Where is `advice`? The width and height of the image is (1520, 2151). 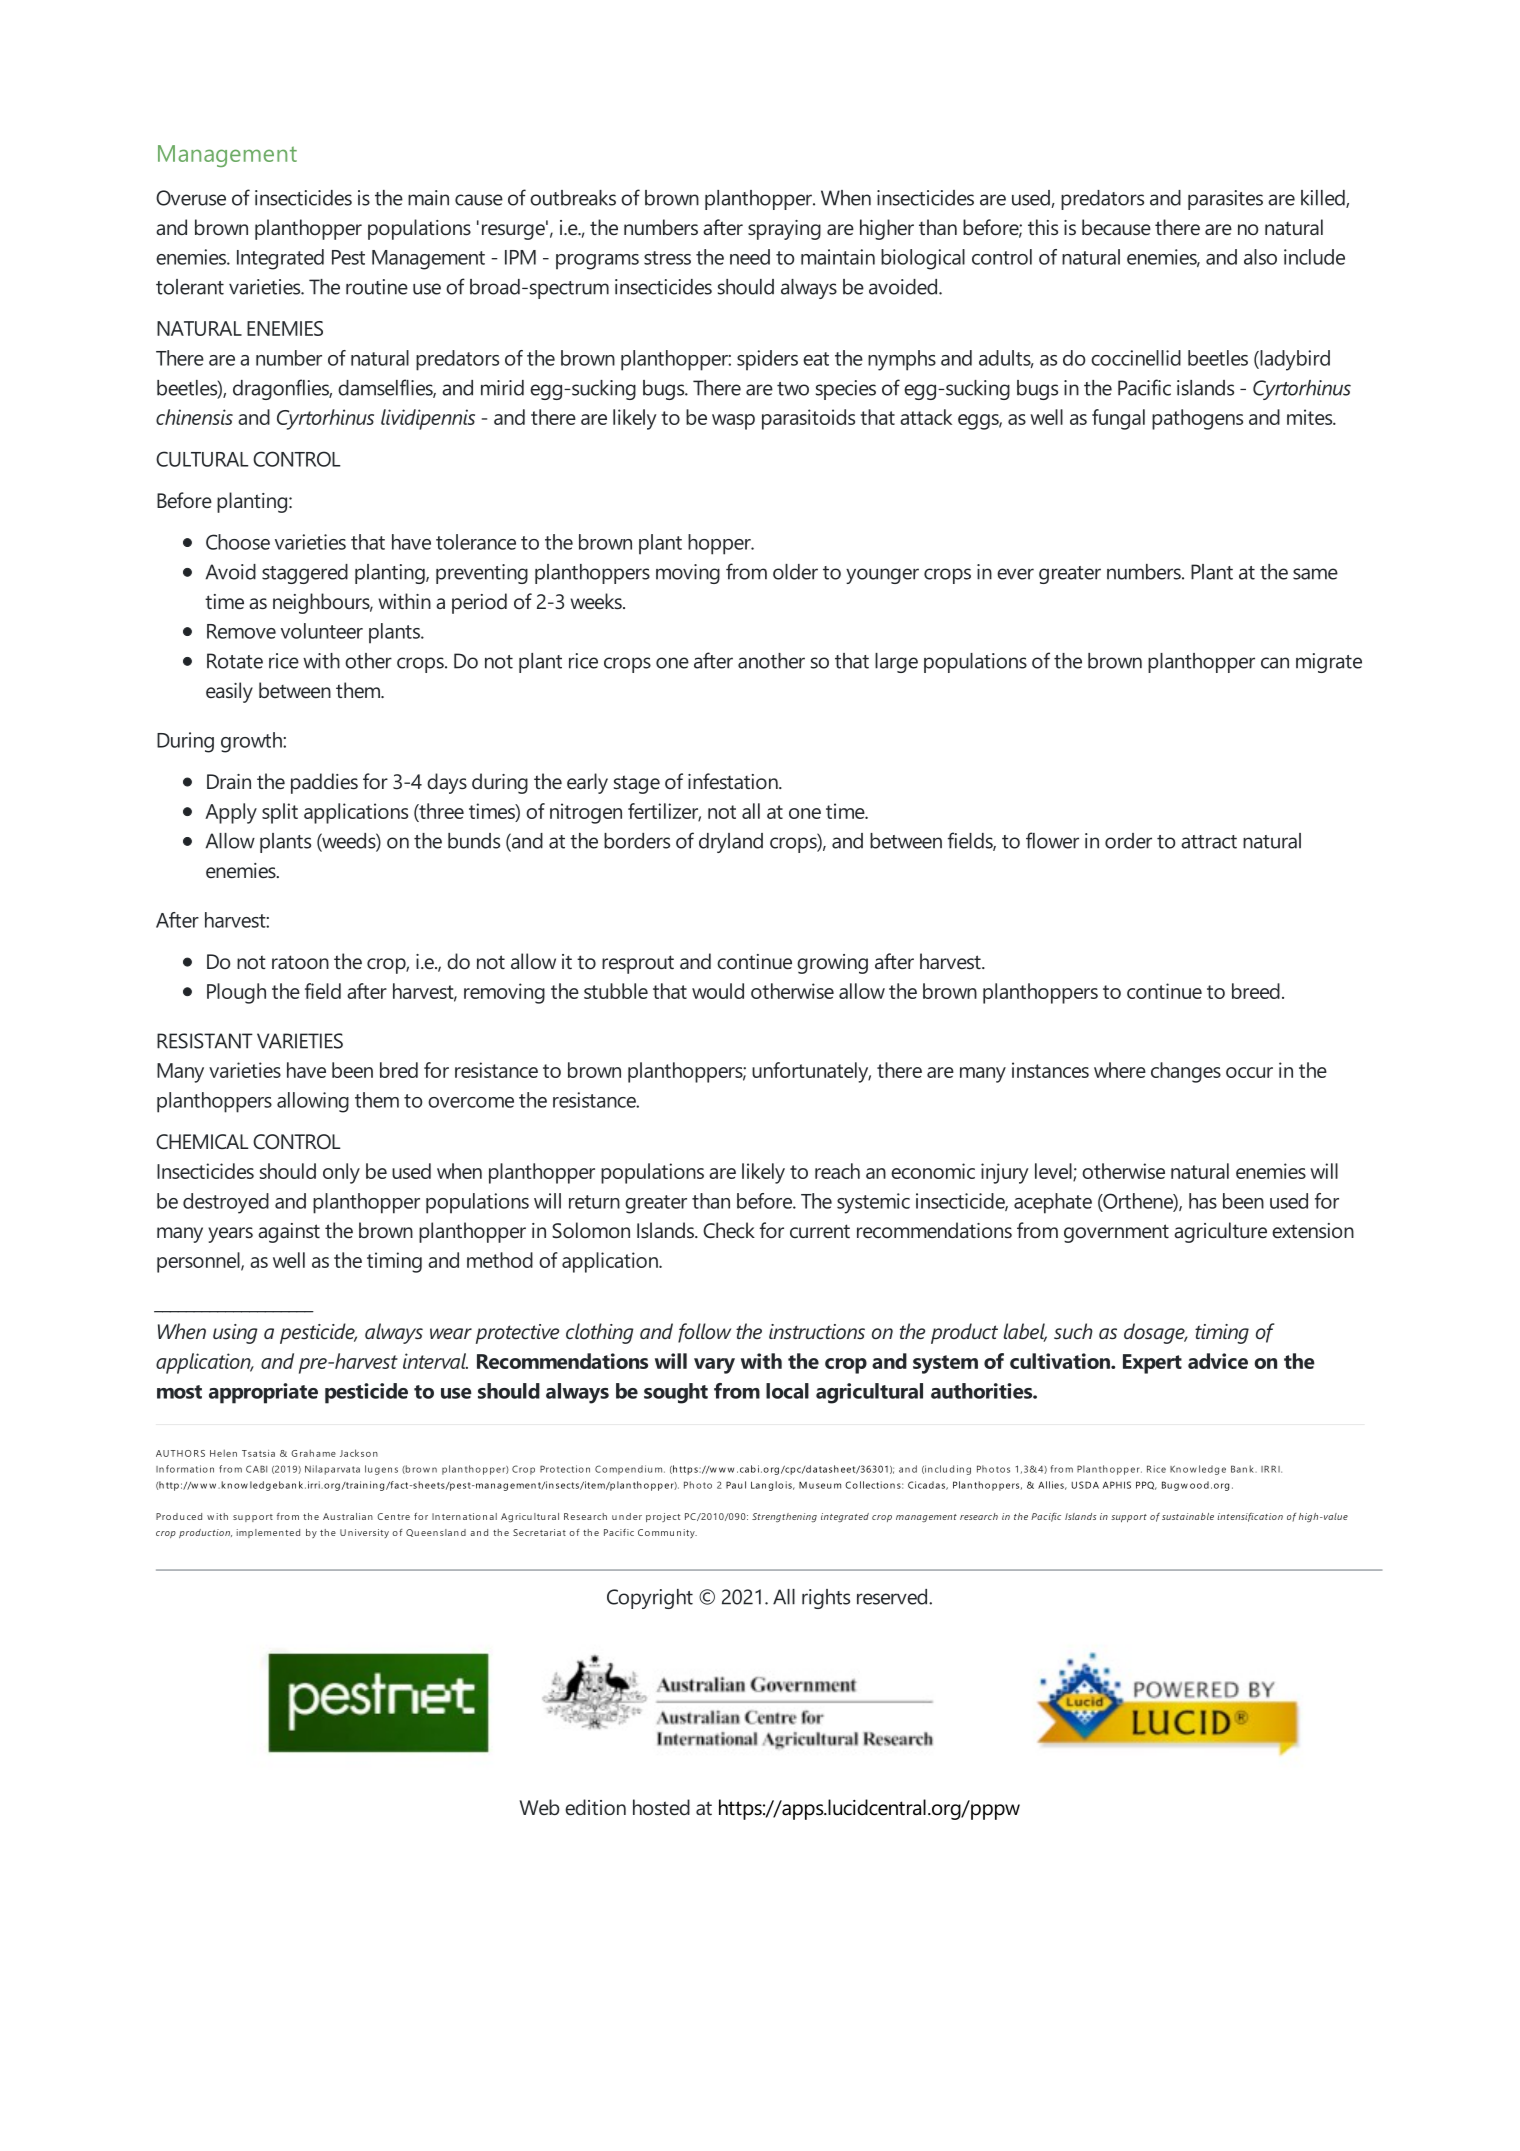
advice is located at coordinates (1218, 1361).
